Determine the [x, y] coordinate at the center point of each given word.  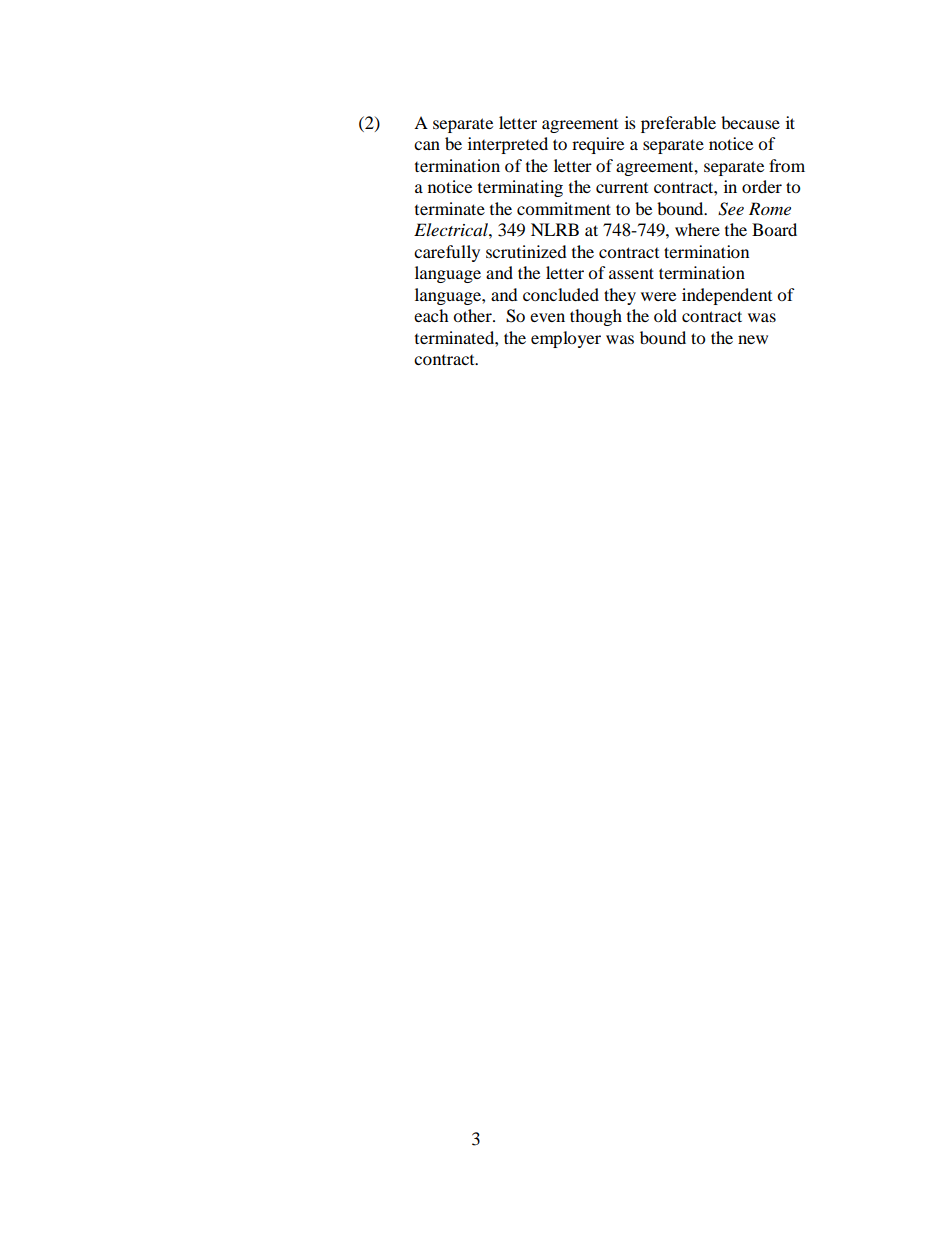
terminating [520, 188]
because [750, 122]
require [598, 145]
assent [631, 273]
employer [566, 339]
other [473, 315]
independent [727, 296]
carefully [447, 253]
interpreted [508, 145]
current [622, 188]
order [762, 186]
